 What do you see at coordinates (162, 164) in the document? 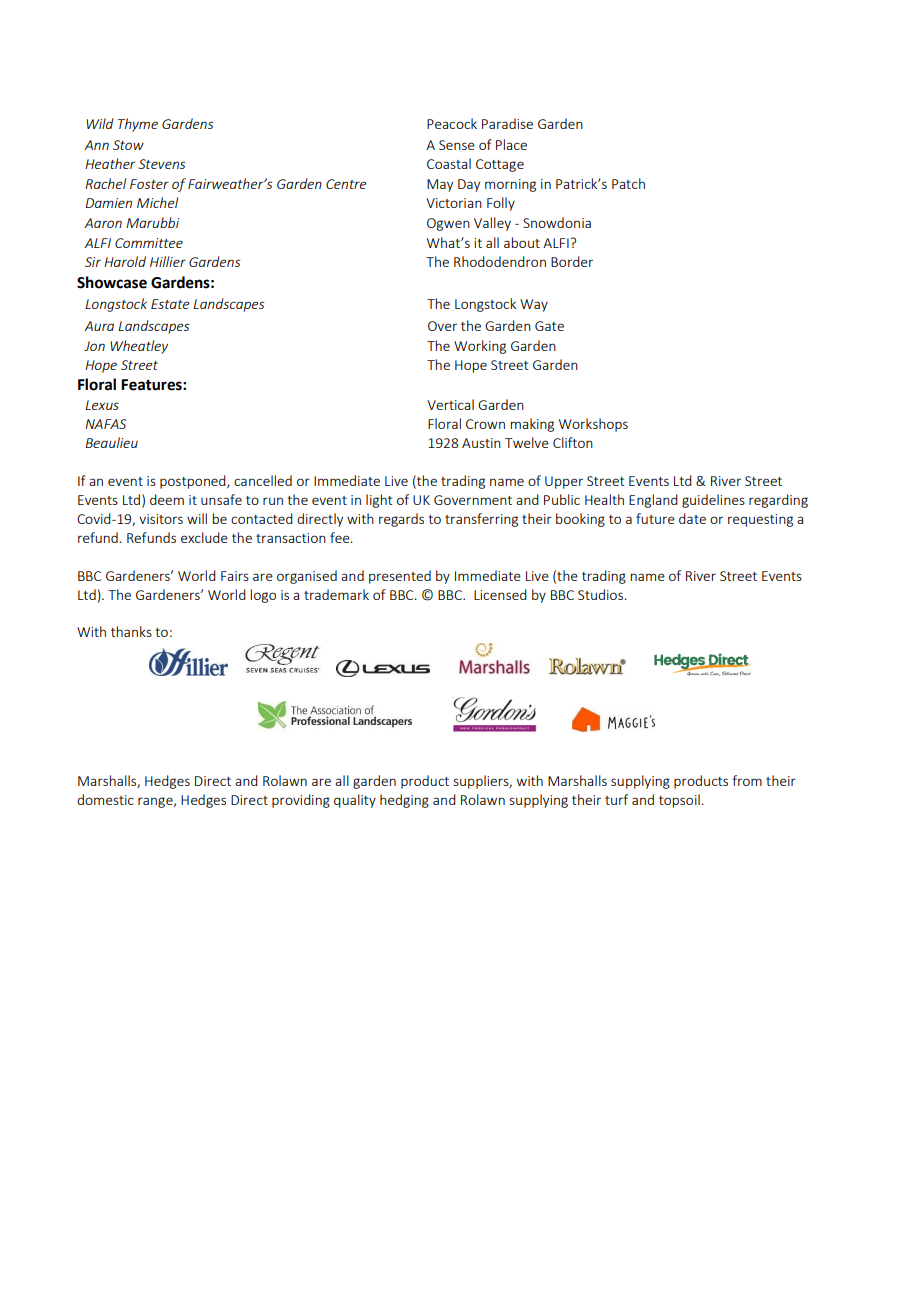
I see `Stevens` at bounding box center [162, 164].
